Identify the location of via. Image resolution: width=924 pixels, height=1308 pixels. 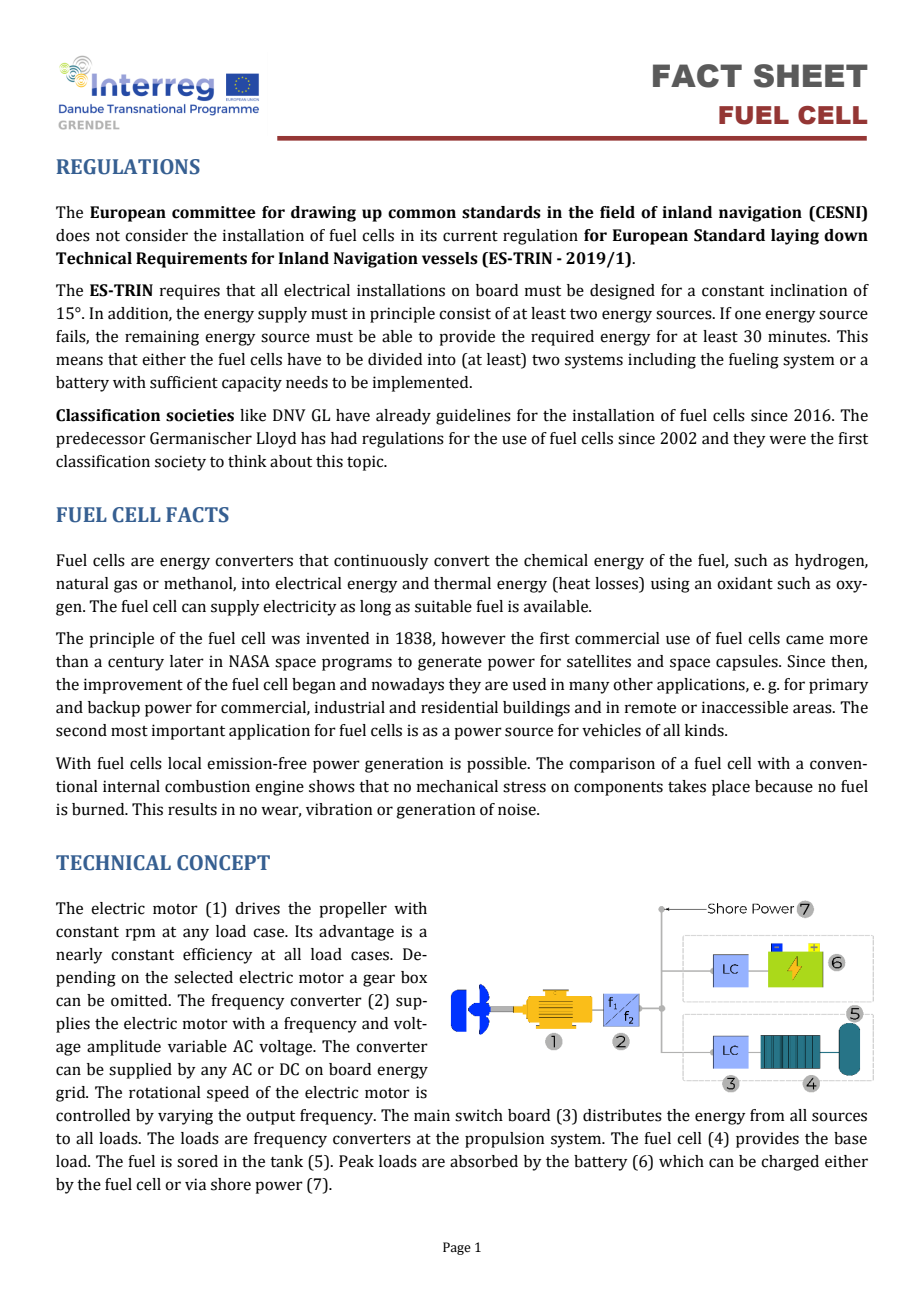
(195, 1184).
